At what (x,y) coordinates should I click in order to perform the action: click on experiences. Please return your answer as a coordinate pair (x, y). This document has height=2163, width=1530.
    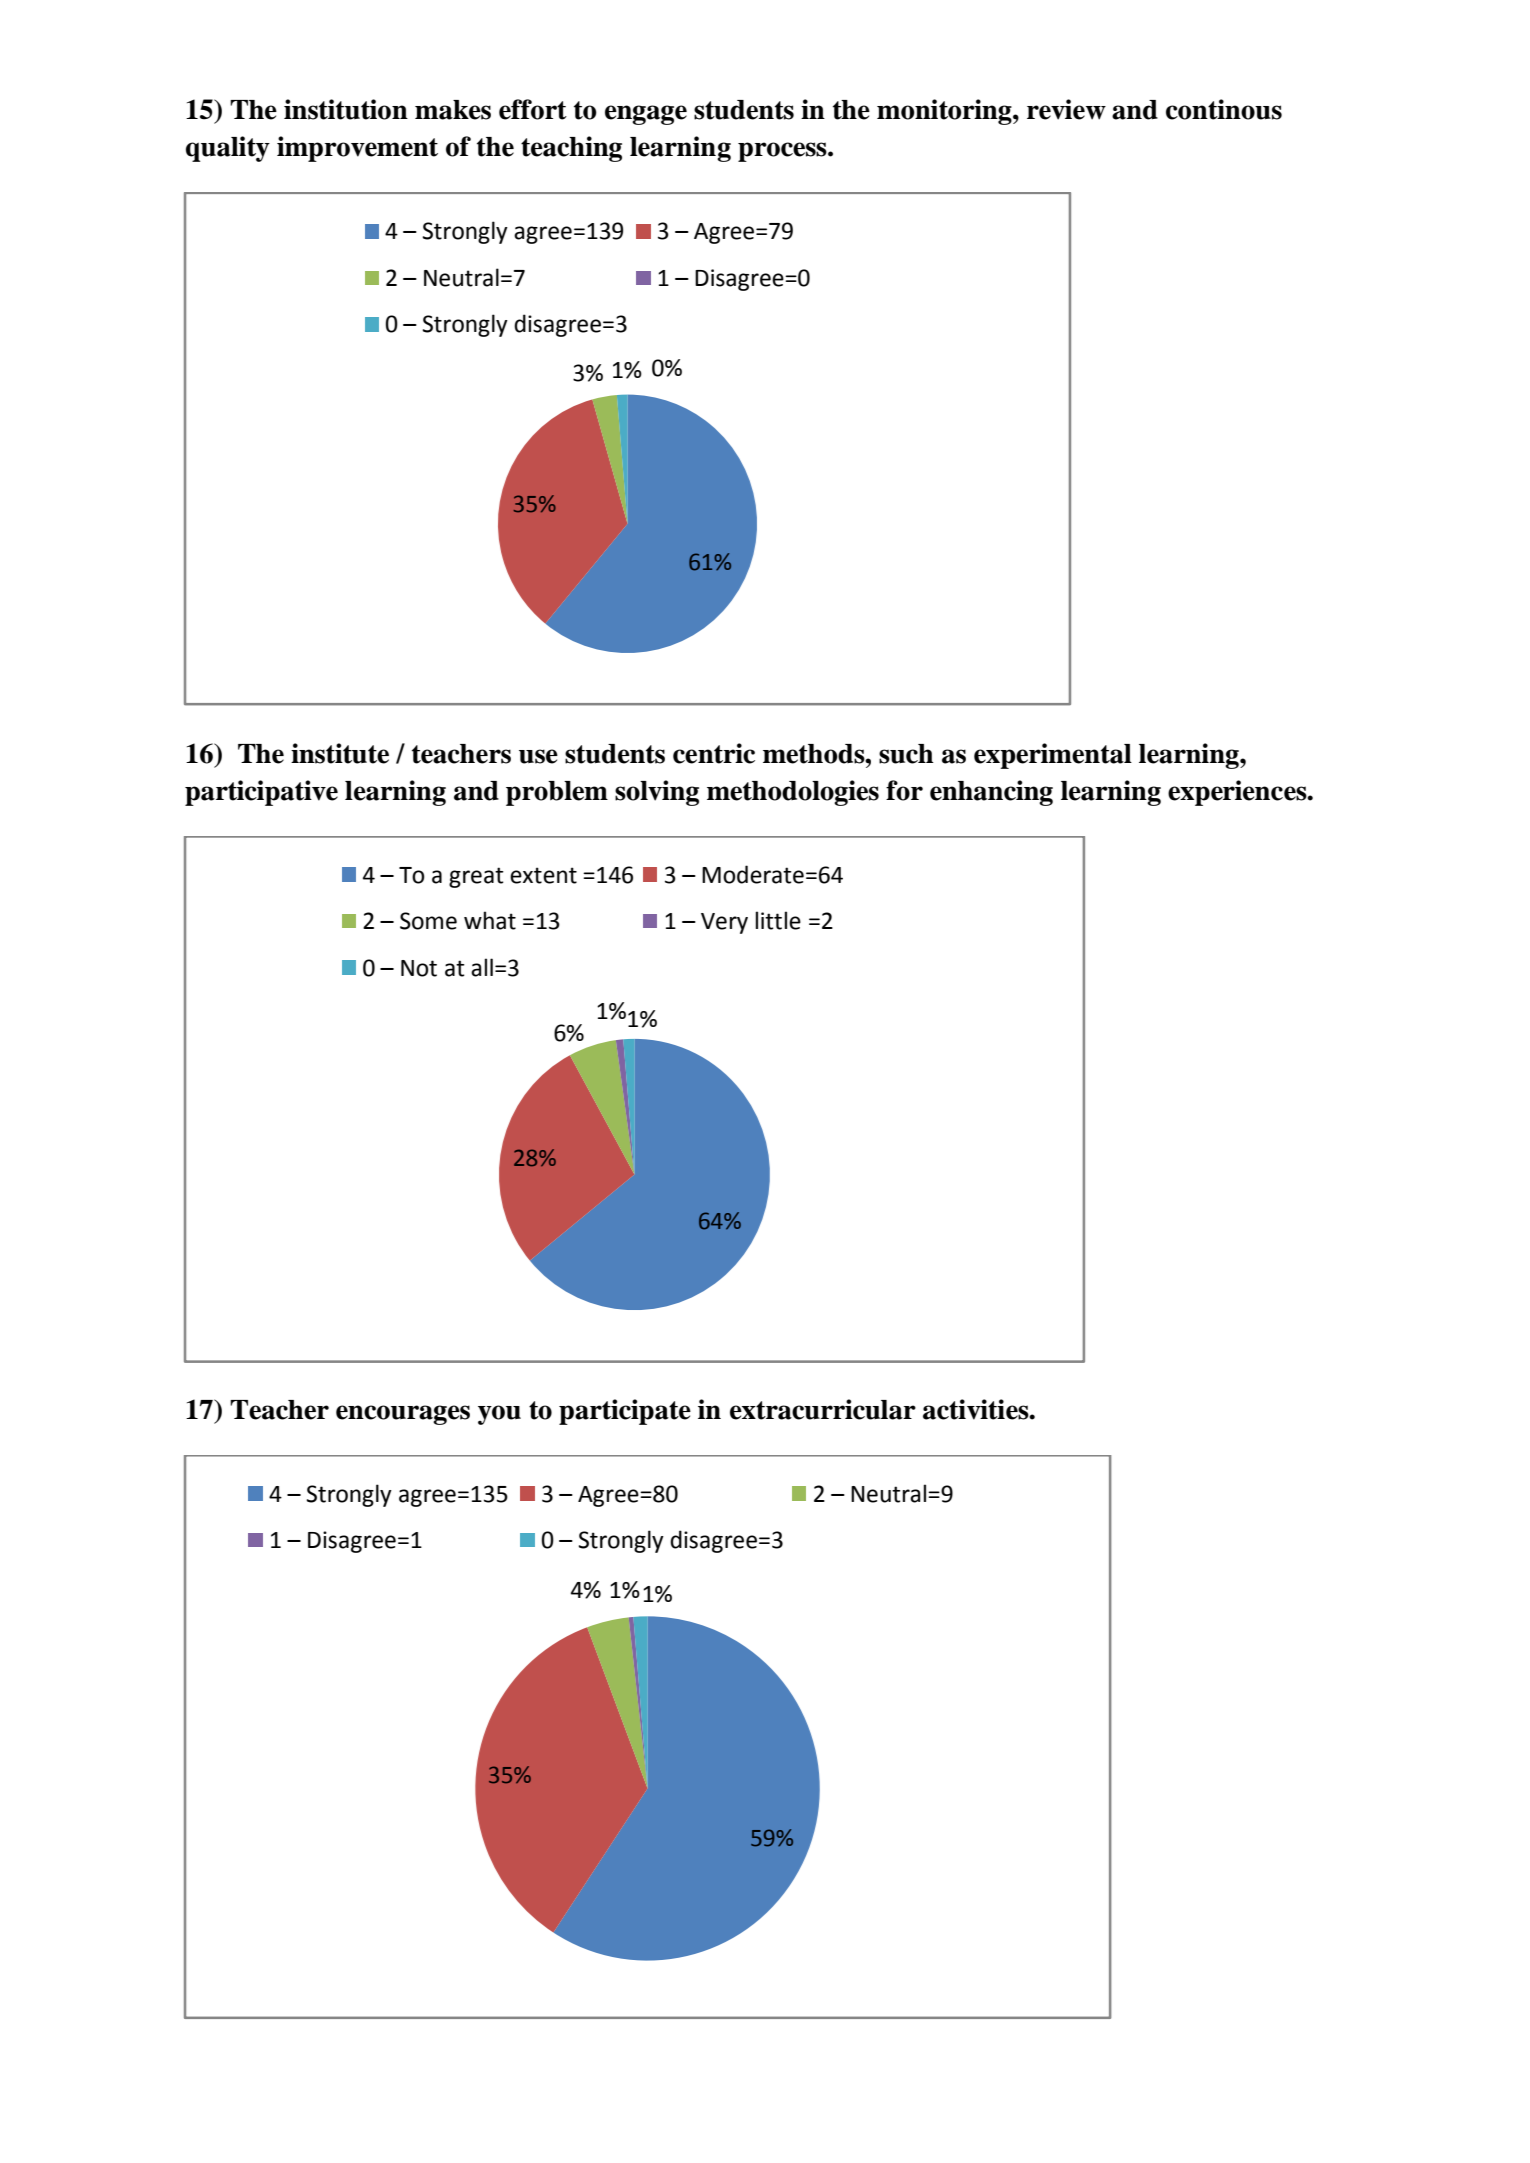
    Looking at the image, I should click on (1238, 793).
